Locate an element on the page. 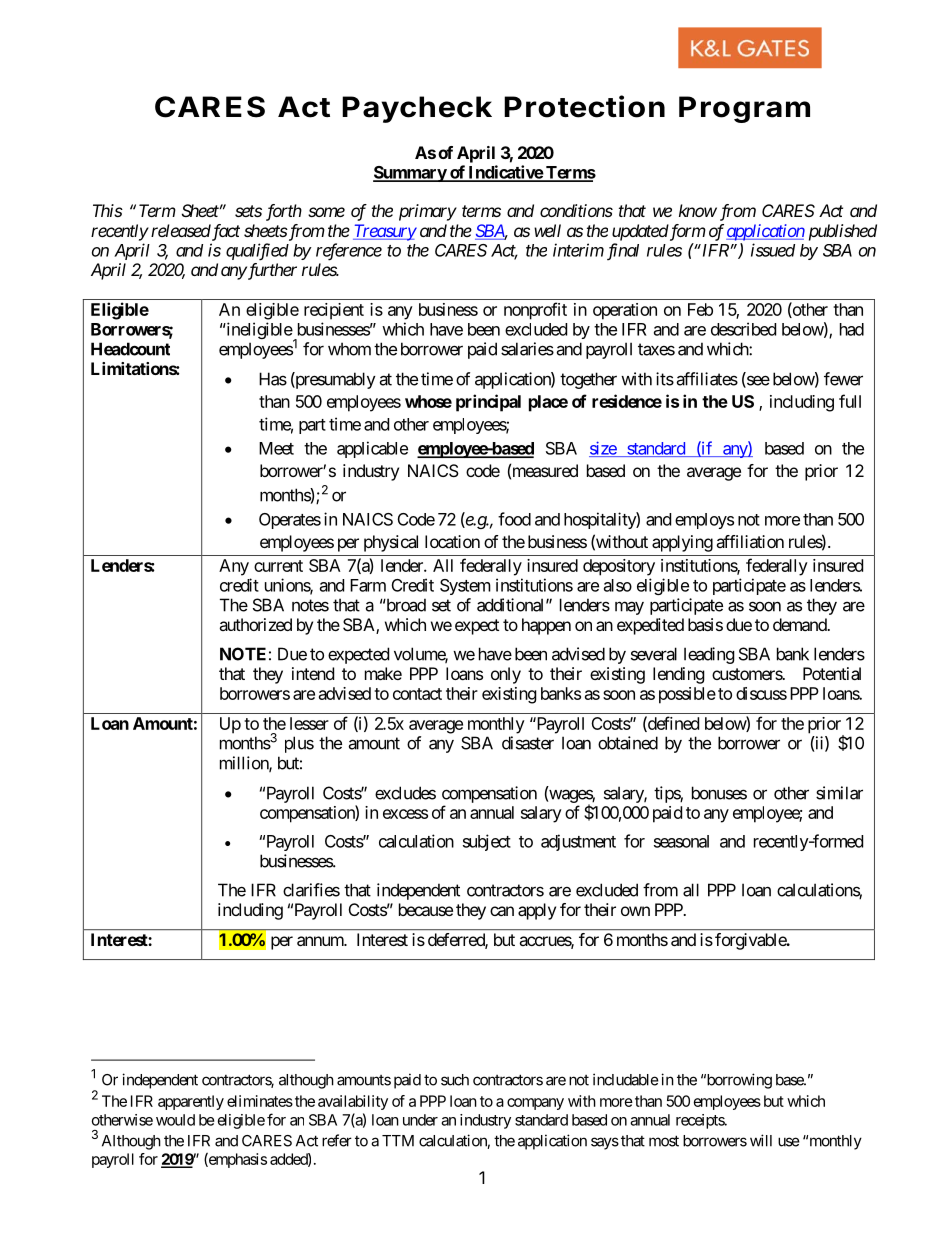 Image resolution: width=952 pixels, height=1233 pixels. happen is located at coordinates (546, 626).
